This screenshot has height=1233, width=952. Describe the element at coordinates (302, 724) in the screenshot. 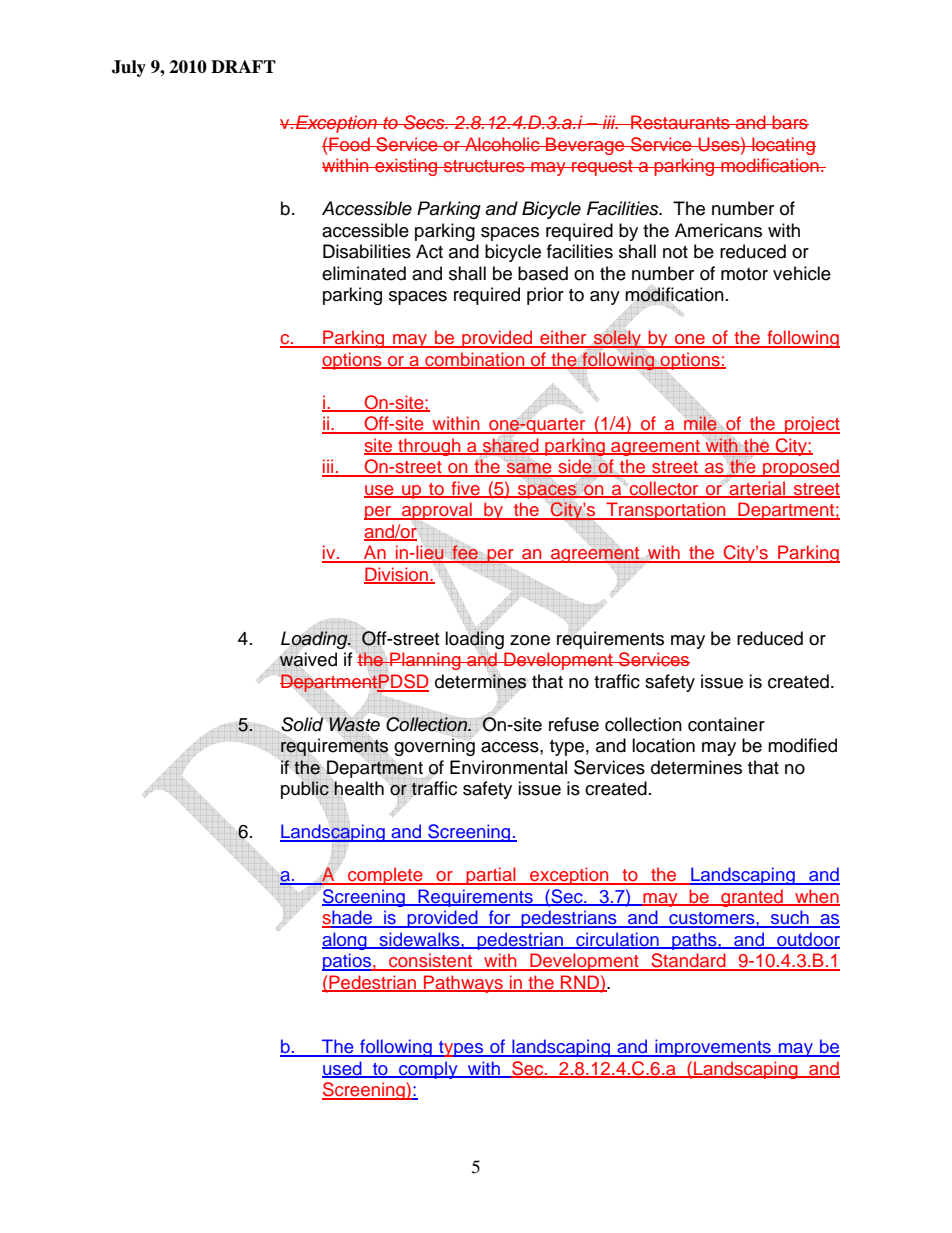

I see `Solid` at that location.
